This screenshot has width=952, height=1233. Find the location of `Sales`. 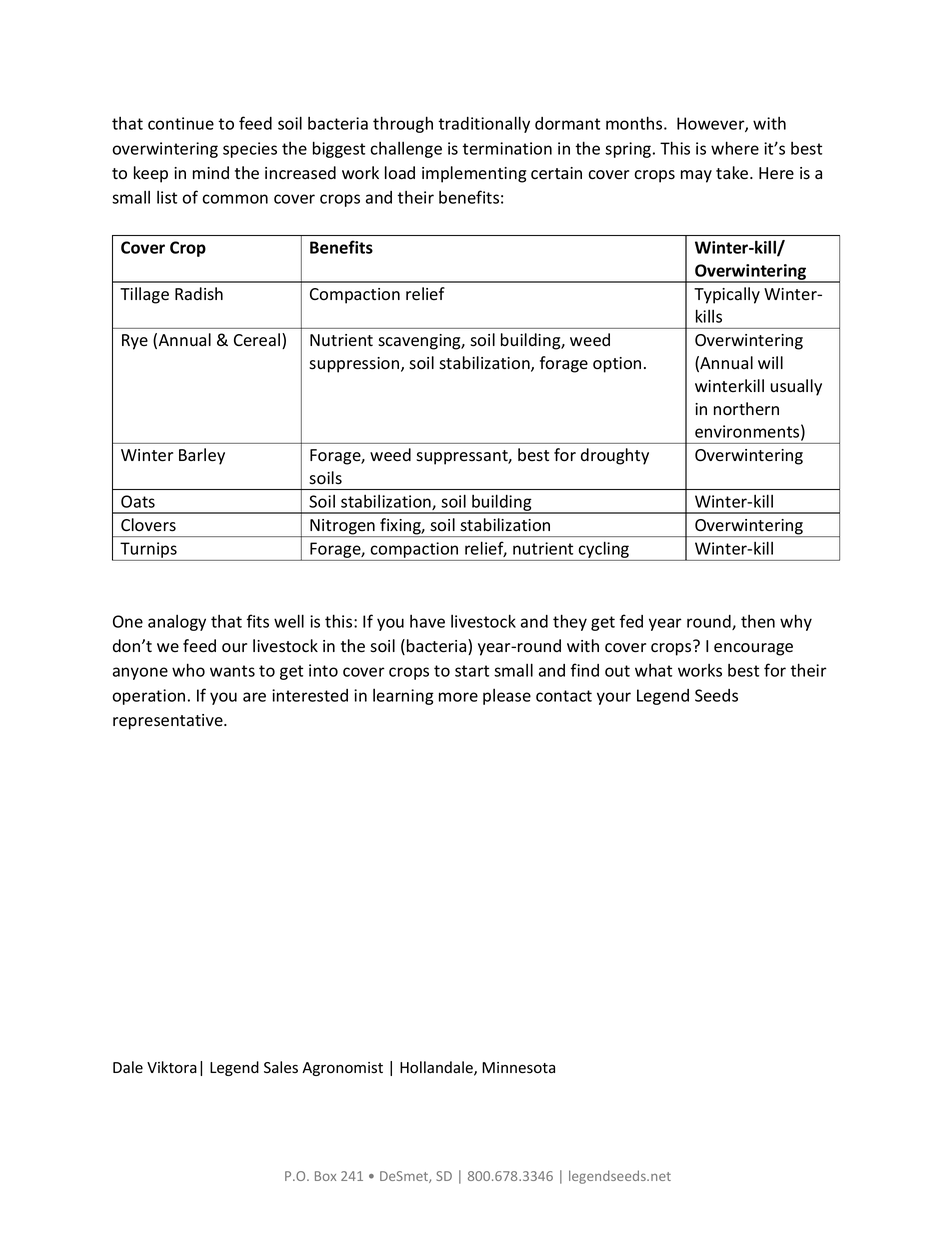

Sales is located at coordinates (281, 1067).
